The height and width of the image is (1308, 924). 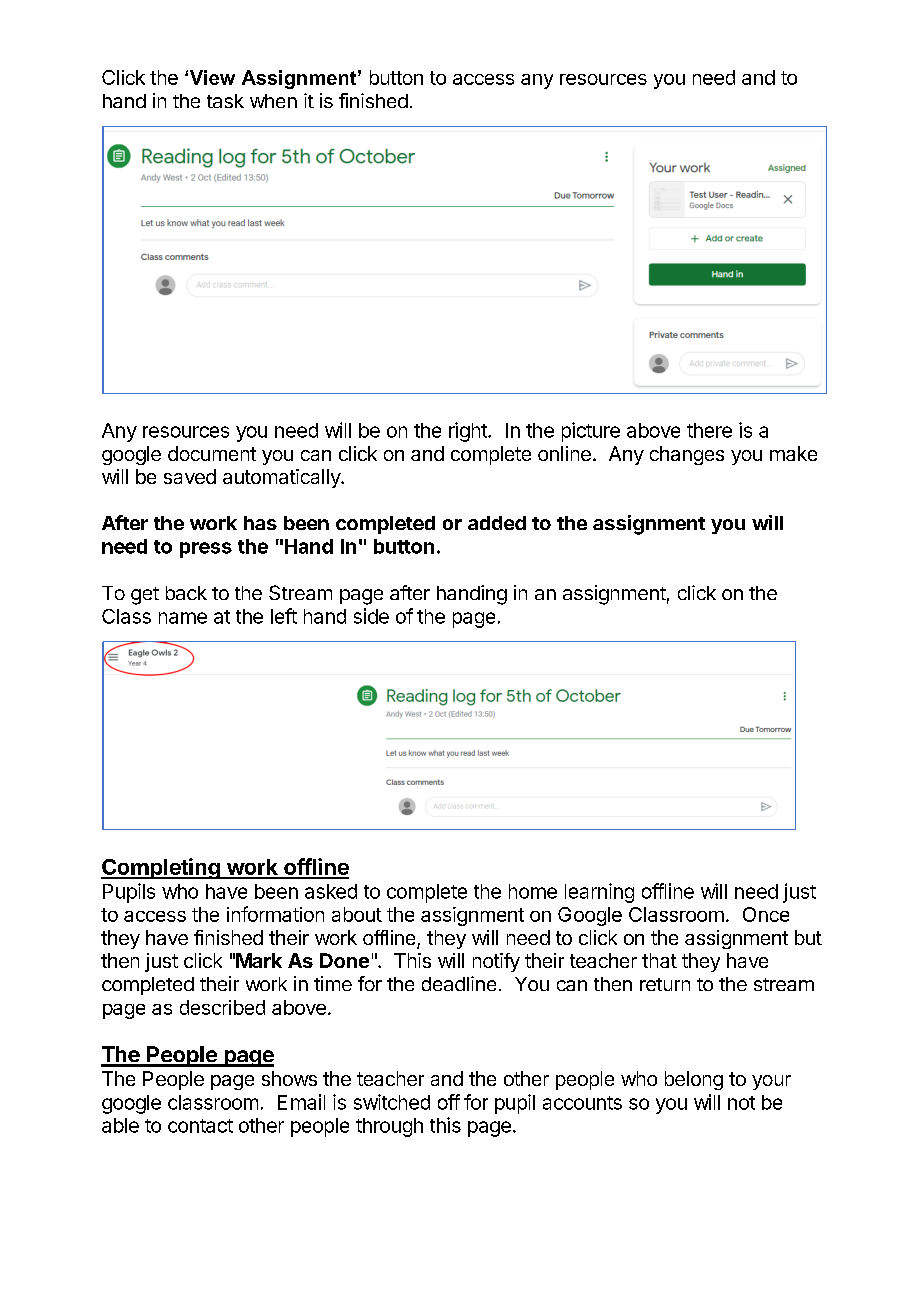 I want to click on task, so click(x=225, y=101).
